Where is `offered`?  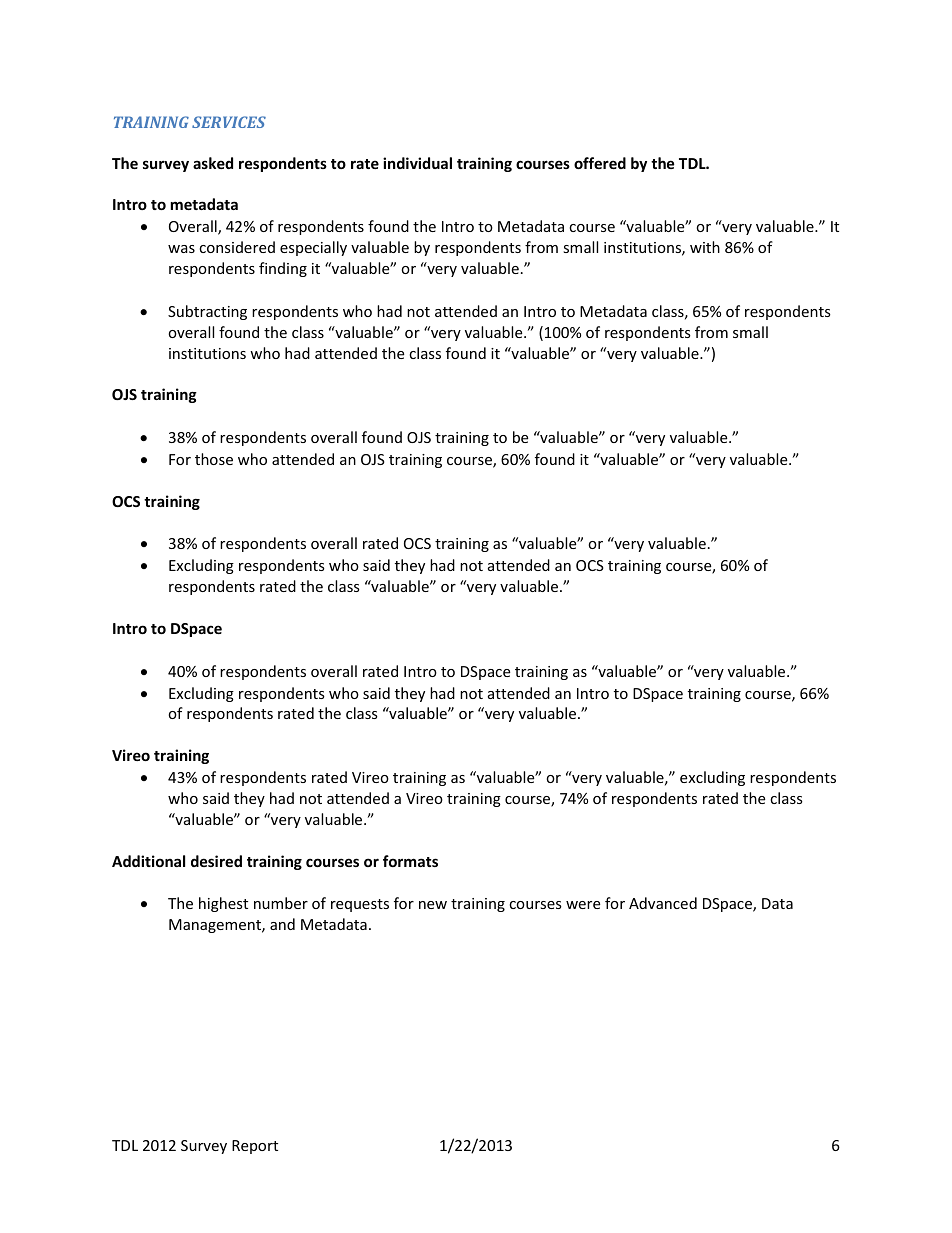
offered is located at coordinates (600, 163).
